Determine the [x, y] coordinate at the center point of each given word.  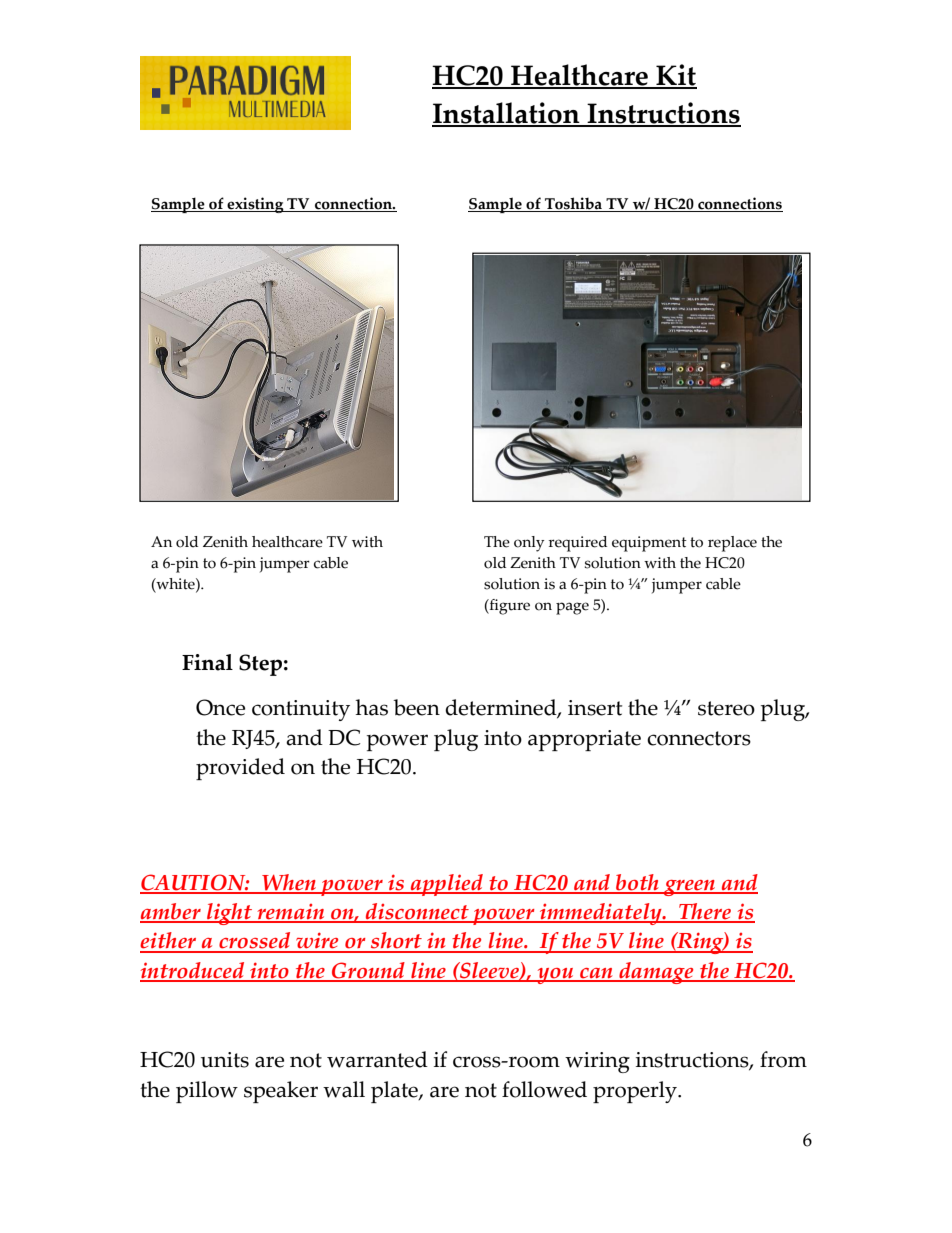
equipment [649, 544]
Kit [675, 76]
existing [256, 205]
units [225, 1060]
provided [240, 769]
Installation [507, 114]
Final [207, 662]
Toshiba [574, 204]
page [572, 608]
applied [447, 885]
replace [732, 544]
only [529, 544]
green [690, 888]
